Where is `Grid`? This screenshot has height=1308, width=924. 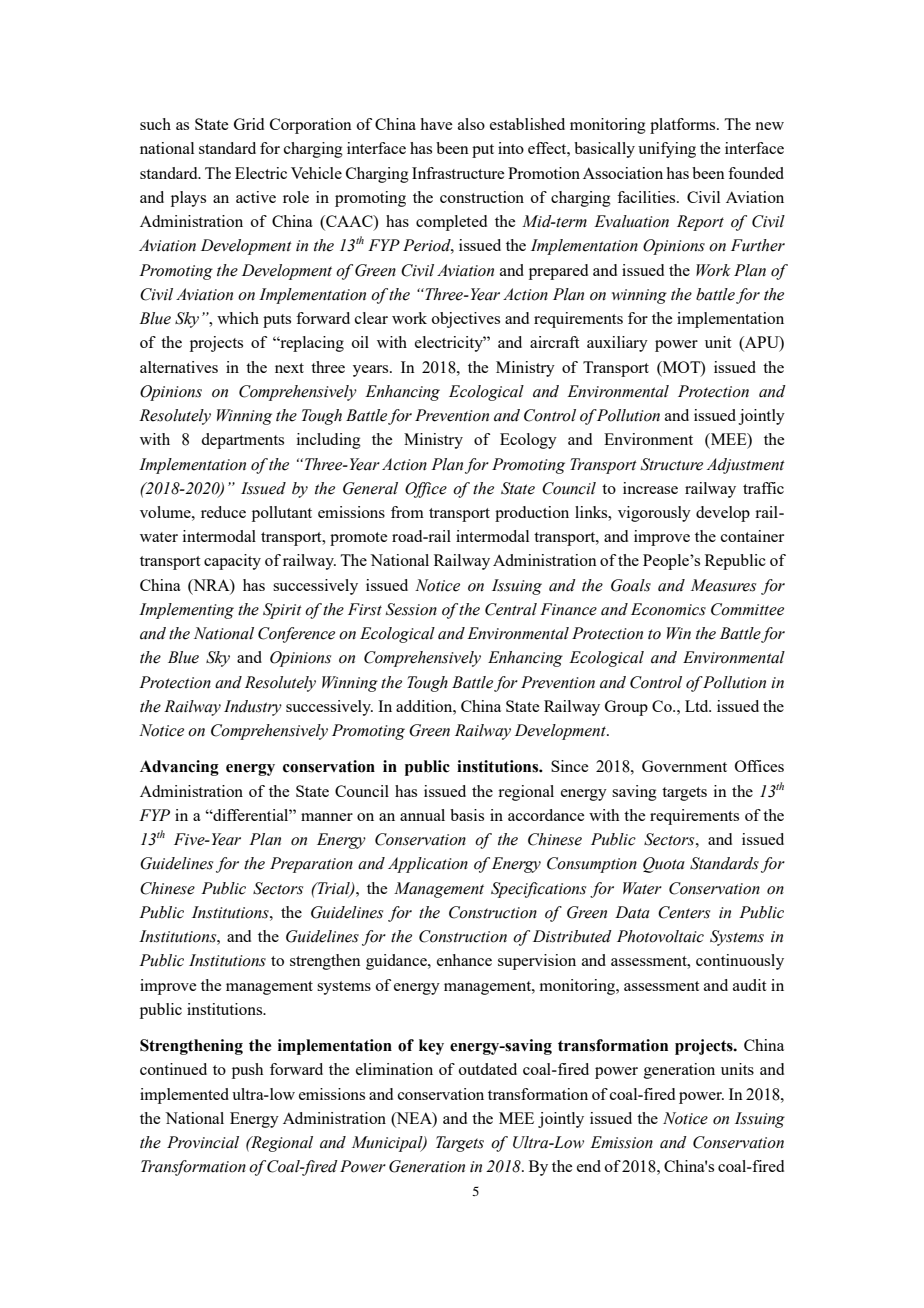 Grid is located at coordinates (249, 124).
